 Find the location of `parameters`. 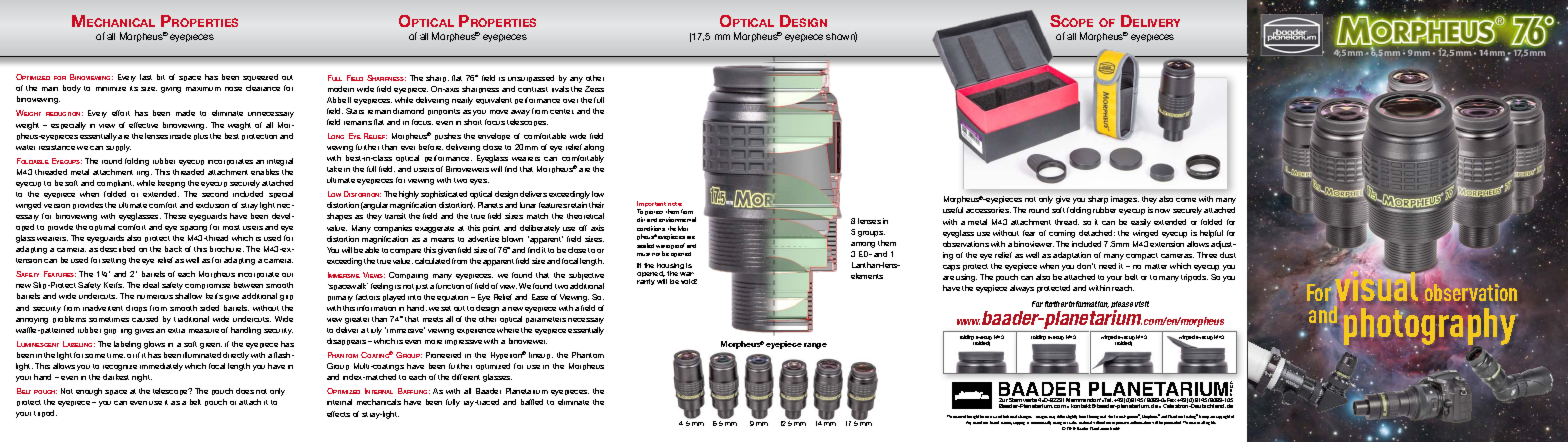

parameters is located at coordinates (546, 320).
